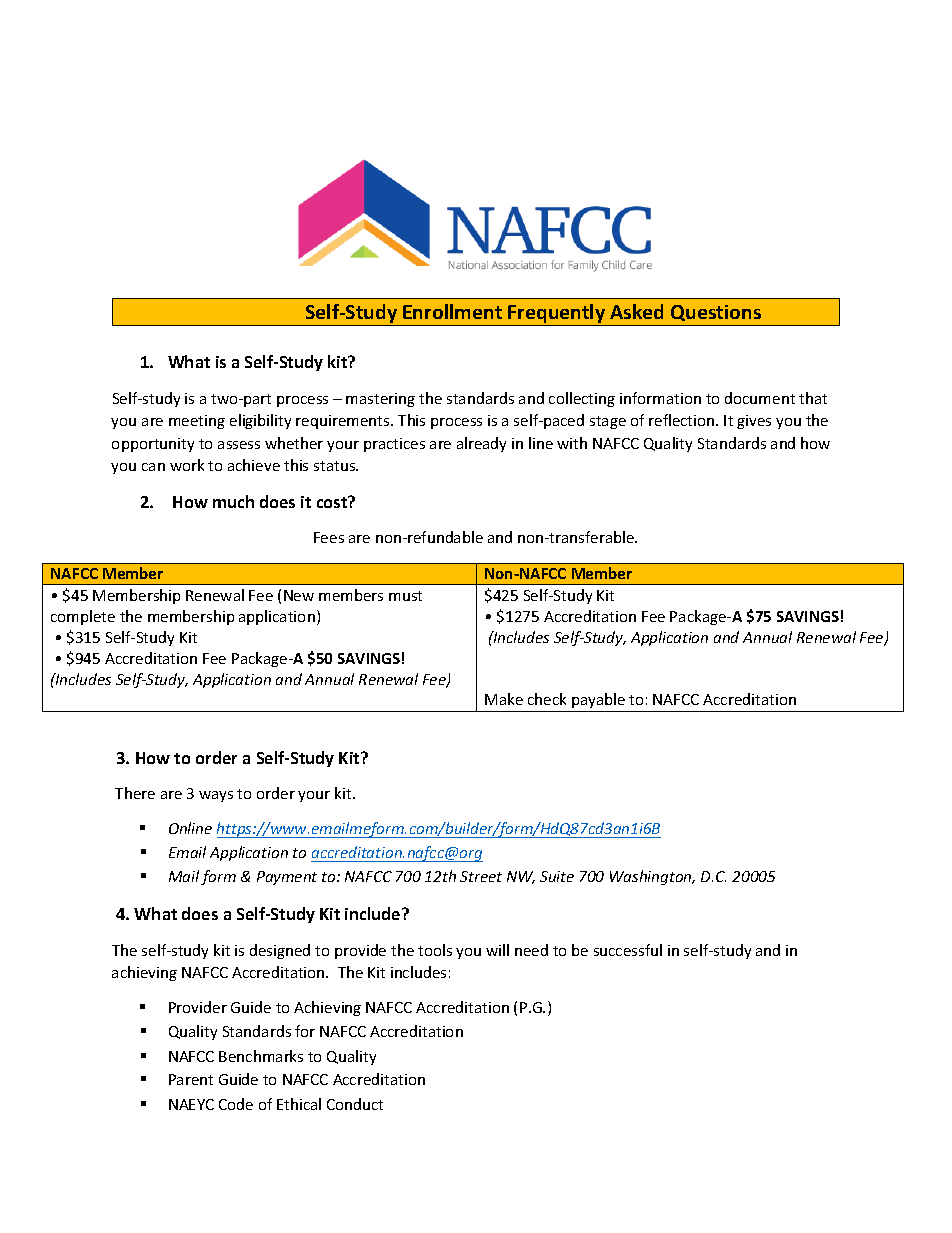 Image resolution: width=952 pixels, height=1233 pixels. What do you see at coordinates (636, 311) in the screenshot?
I see `Asked` at bounding box center [636, 311].
